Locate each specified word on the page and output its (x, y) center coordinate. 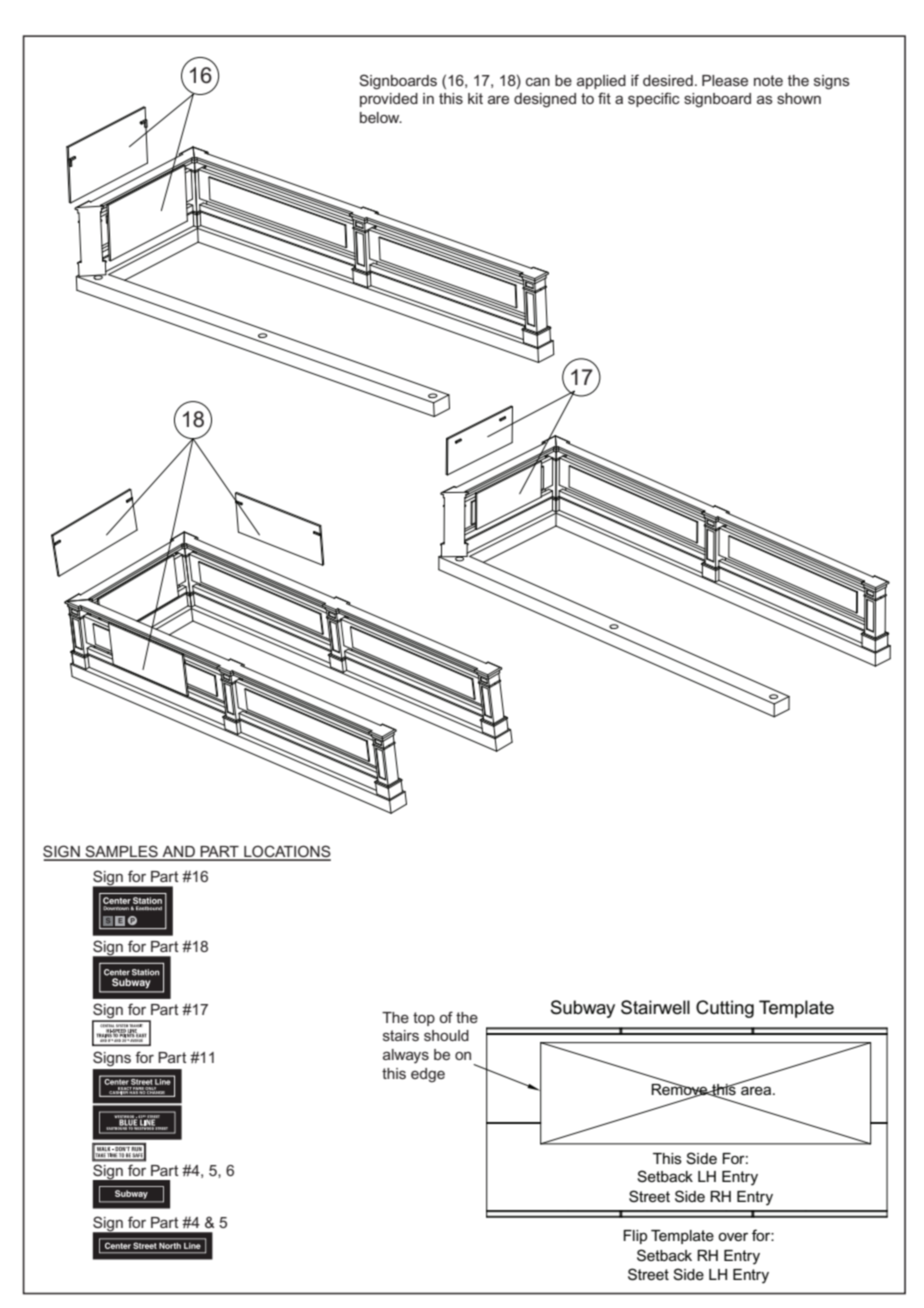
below (381, 117)
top (424, 1019)
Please (725, 80)
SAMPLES (121, 852)
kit (475, 98)
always (406, 1056)
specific (654, 99)
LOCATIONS (286, 852)
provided (389, 100)
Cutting (725, 1009)
